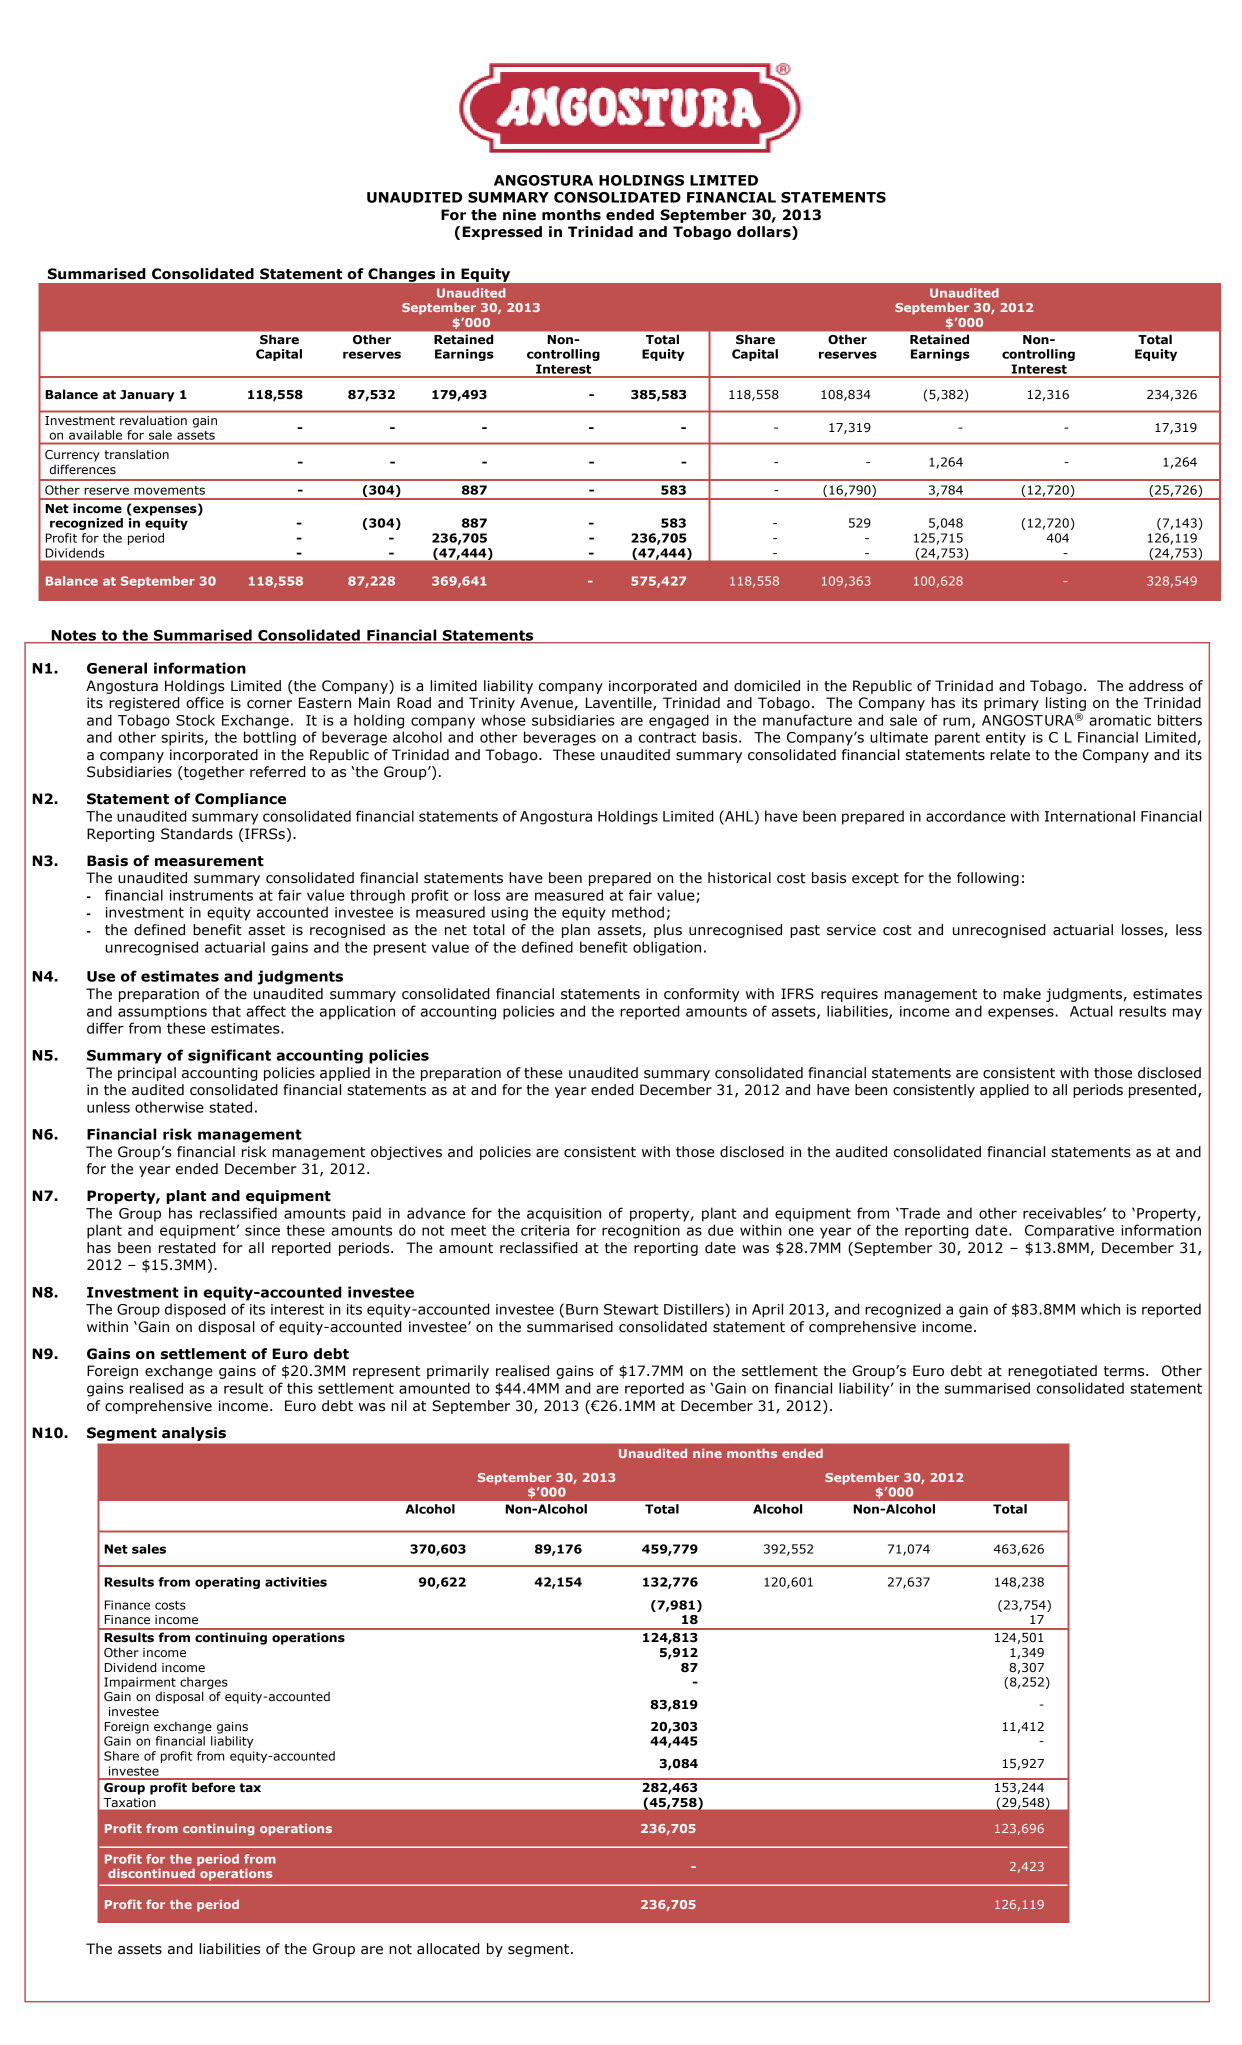  What do you see at coordinates (197, 834) in the screenshot?
I see `Standards` at bounding box center [197, 834].
